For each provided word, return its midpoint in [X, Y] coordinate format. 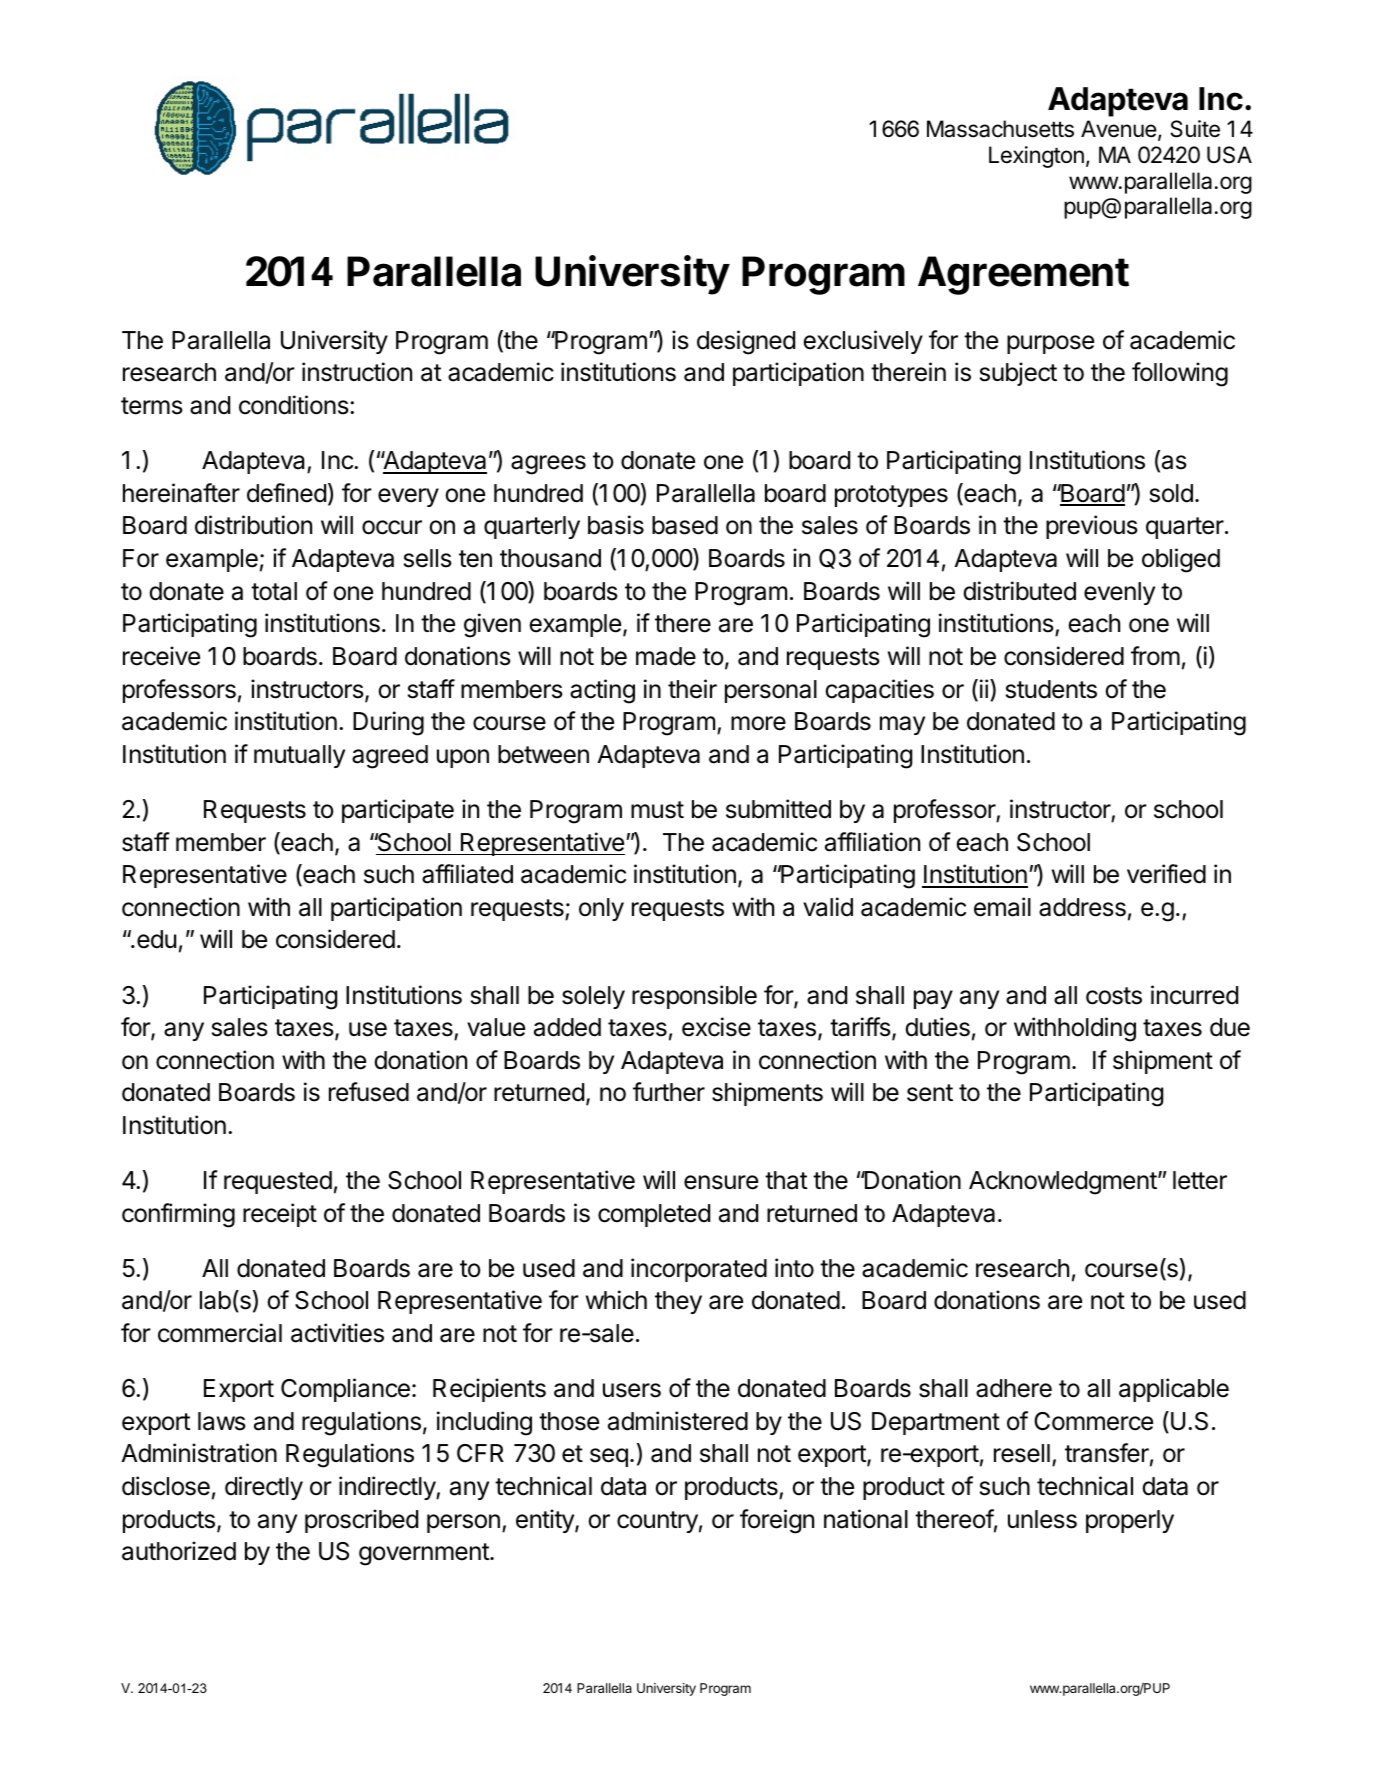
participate [398, 811]
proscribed [361, 1521]
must [657, 810]
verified [1166, 874]
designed [746, 342]
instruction [357, 372]
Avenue [1120, 130]
